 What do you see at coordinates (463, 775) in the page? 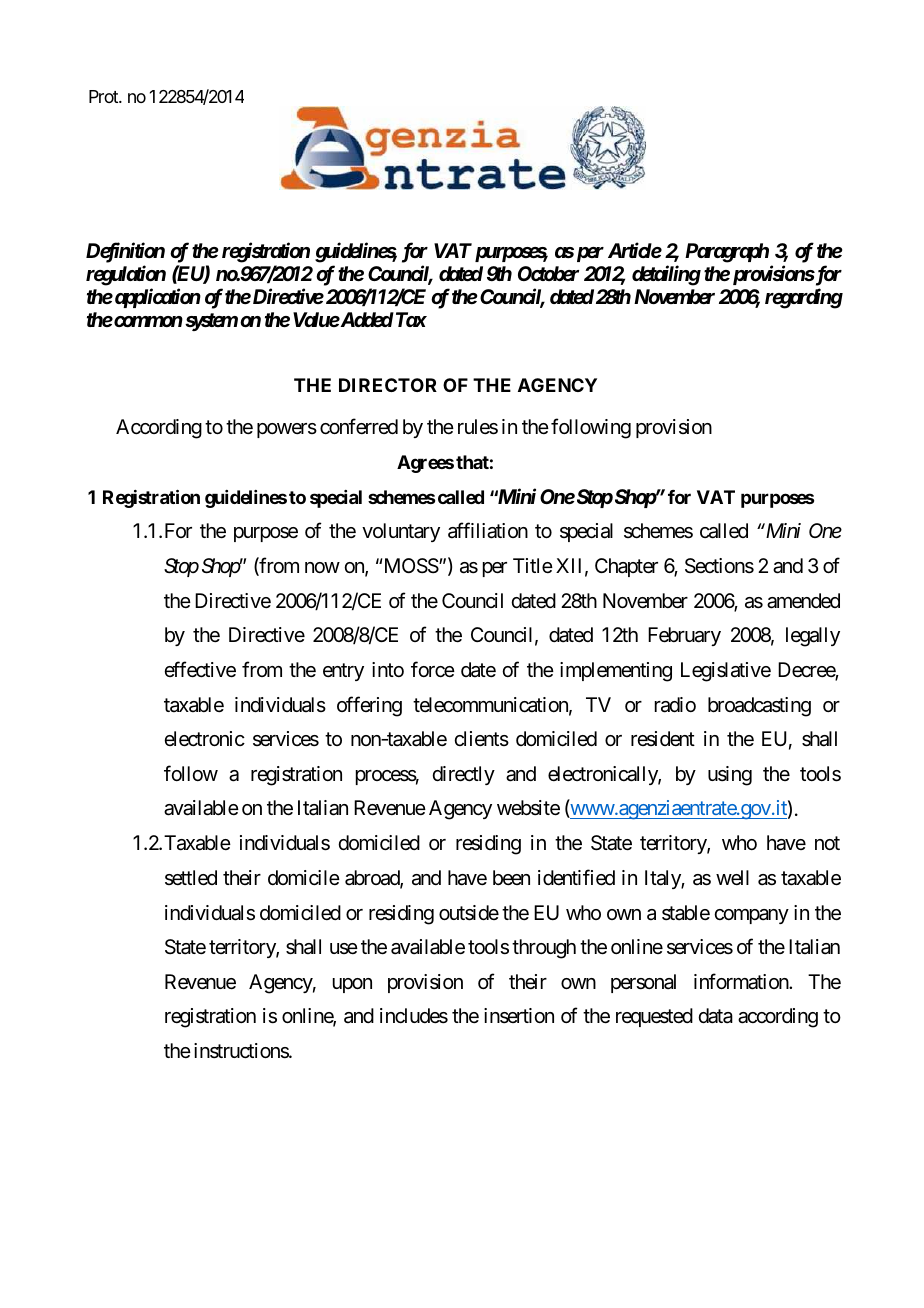
I see `directly` at bounding box center [463, 775].
